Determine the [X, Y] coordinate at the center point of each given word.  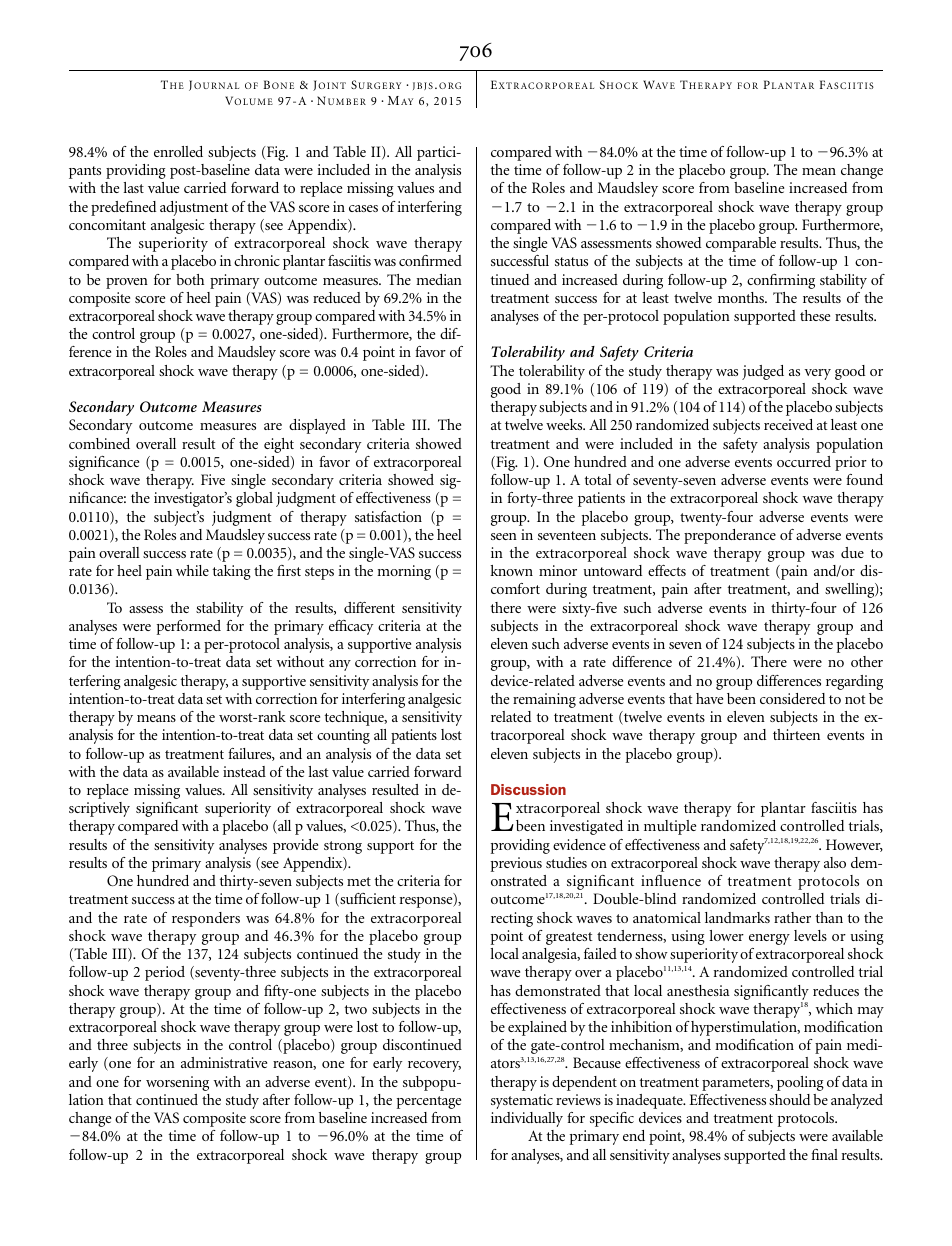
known [511, 570]
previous [516, 864]
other [867, 661]
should [789, 1099]
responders [206, 919]
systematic [522, 1101]
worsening [177, 1083]
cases [363, 208]
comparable [741, 244]
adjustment [194, 208]
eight [279, 445]
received [788, 424]
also [835, 862]
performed [189, 627]
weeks [565, 424]
